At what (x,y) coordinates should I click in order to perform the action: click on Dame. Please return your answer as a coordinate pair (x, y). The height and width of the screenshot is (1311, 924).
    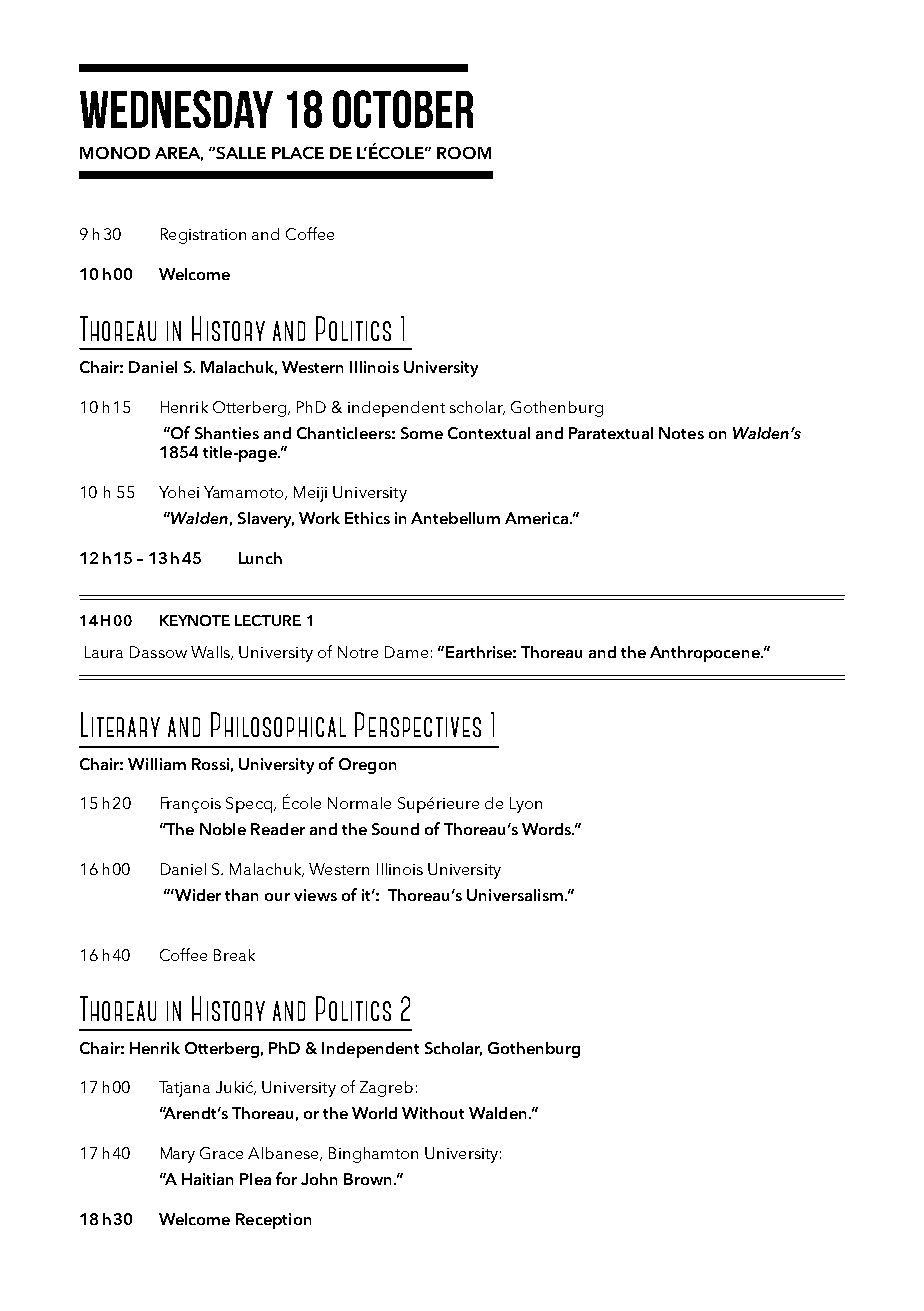
    Looking at the image, I should click on (406, 652).
